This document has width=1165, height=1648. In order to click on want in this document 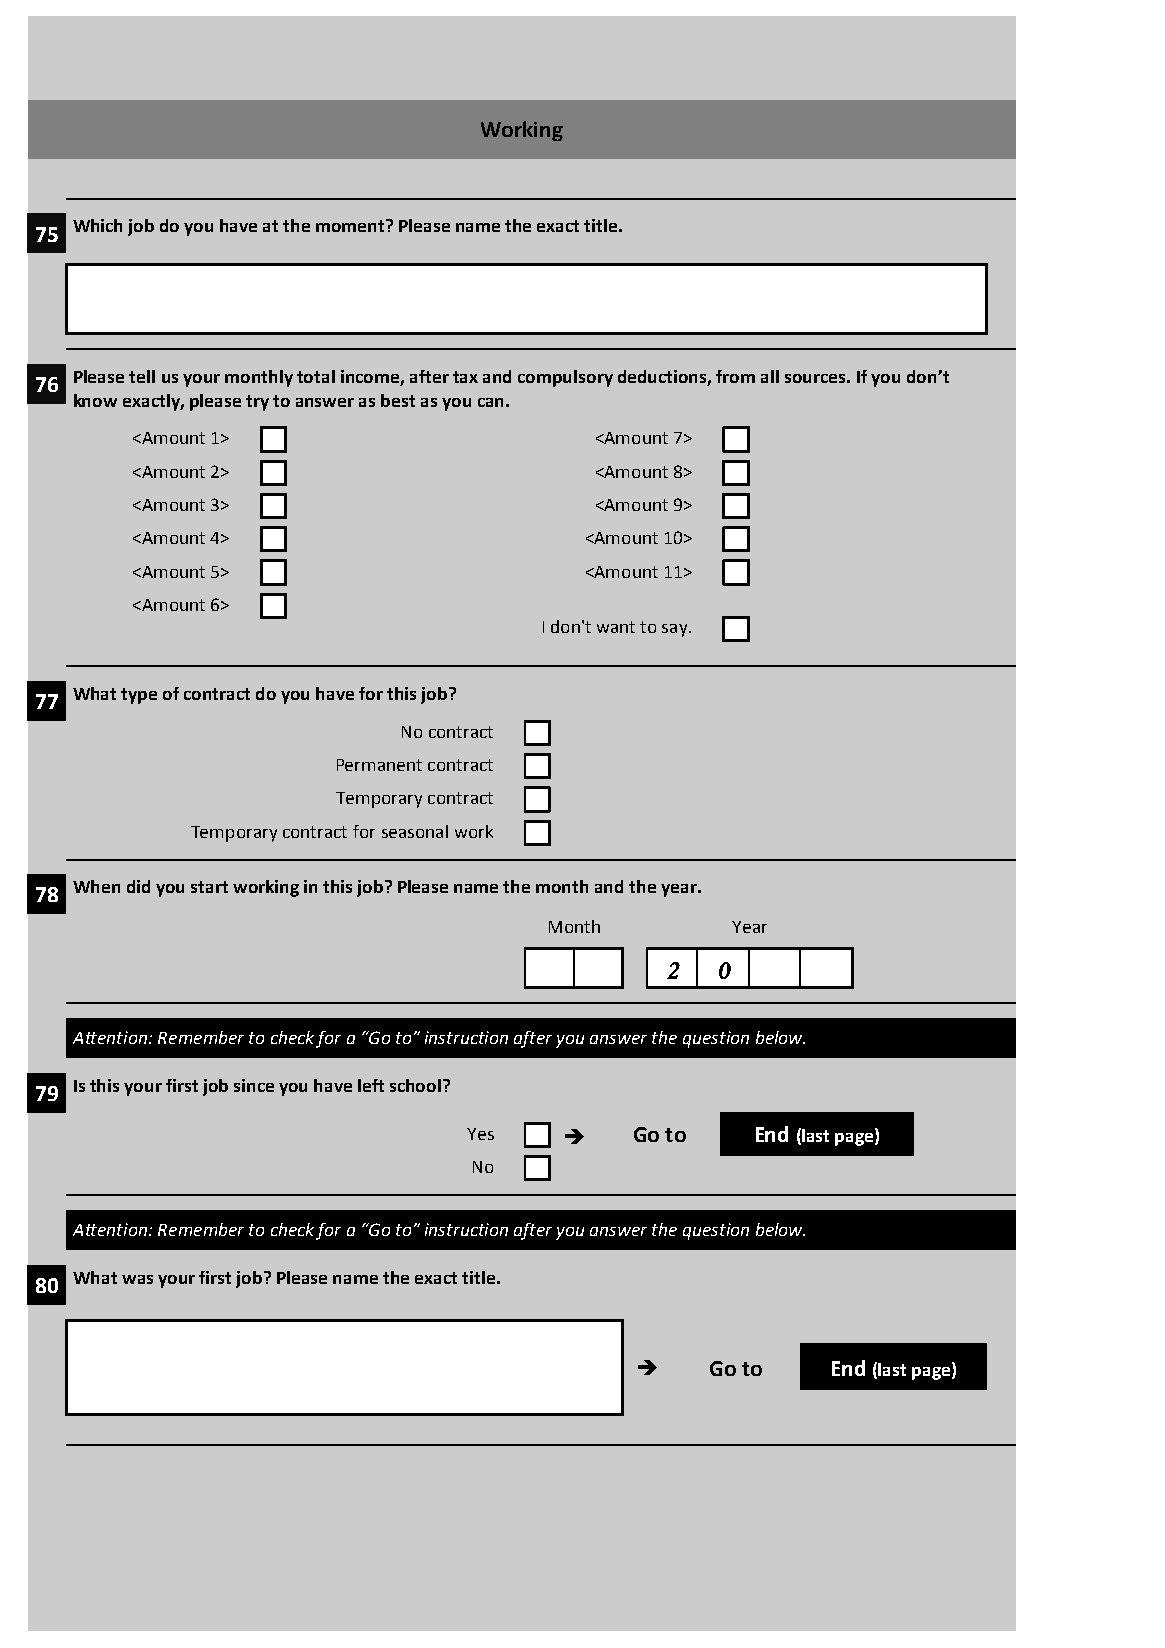, I will do `click(616, 627)`.
